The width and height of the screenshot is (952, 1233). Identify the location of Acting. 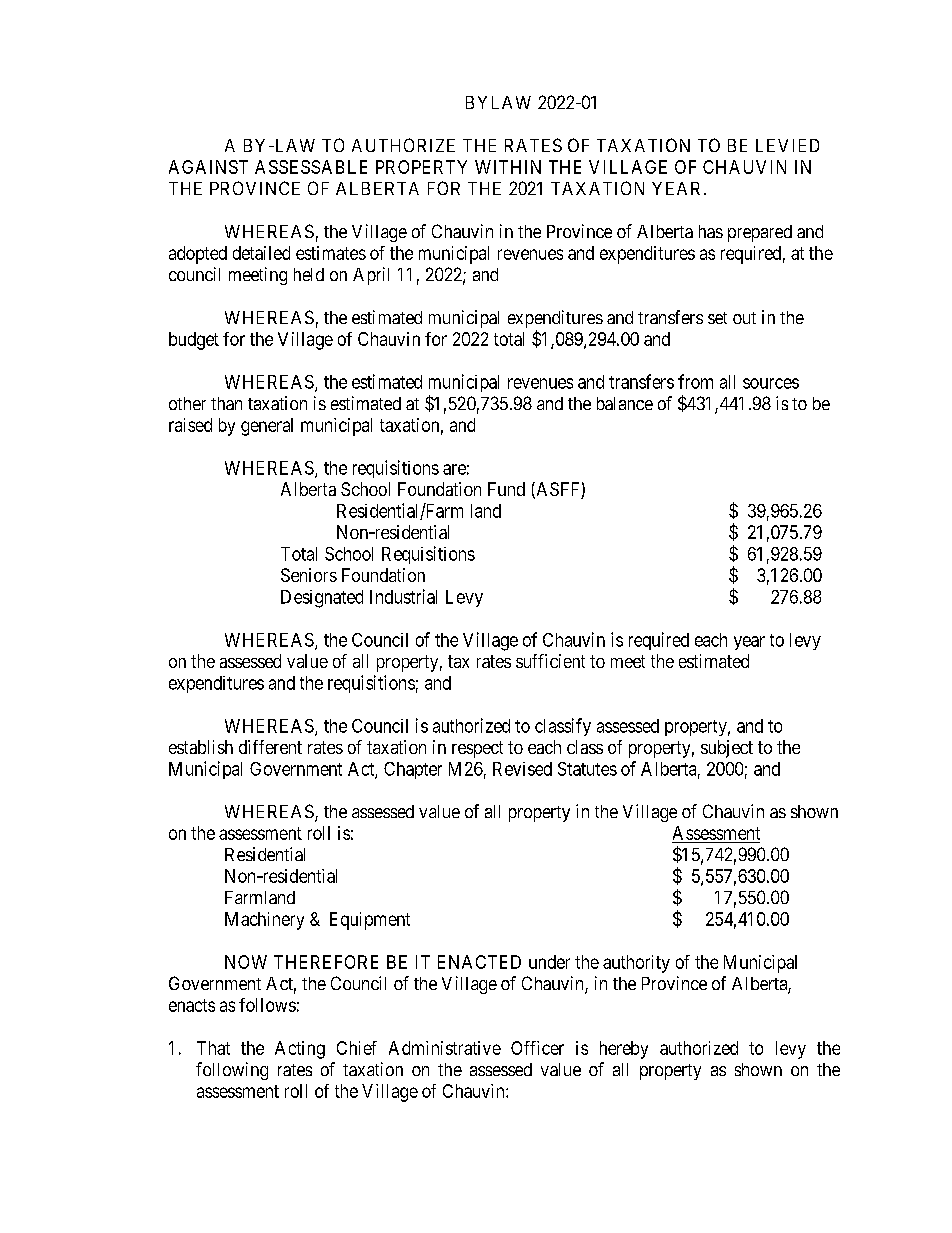
(300, 1050).
